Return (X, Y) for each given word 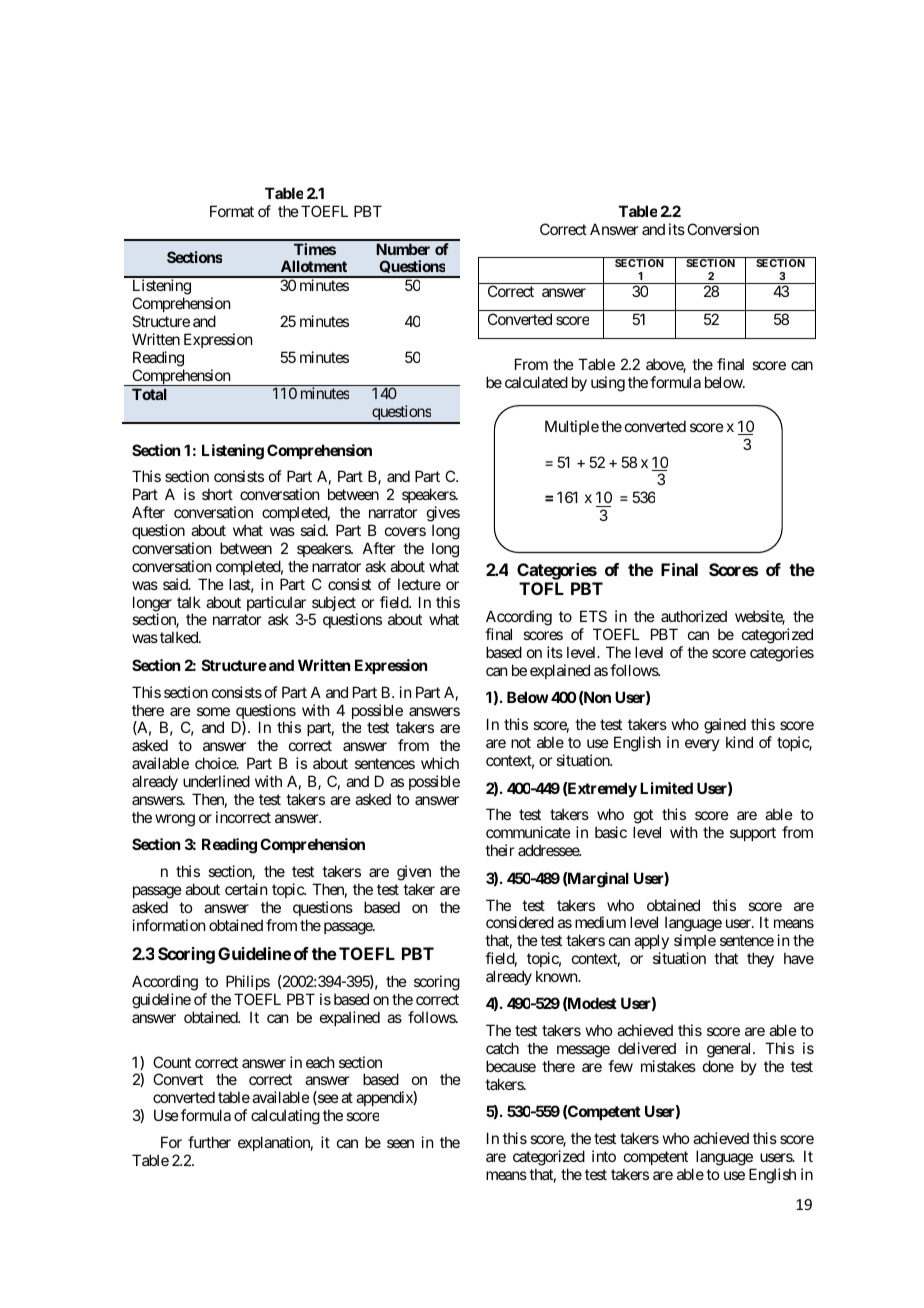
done (718, 1066)
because (511, 1066)
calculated (536, 382)
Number (403, 249)
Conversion (723, 229)
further (209, 1142)
